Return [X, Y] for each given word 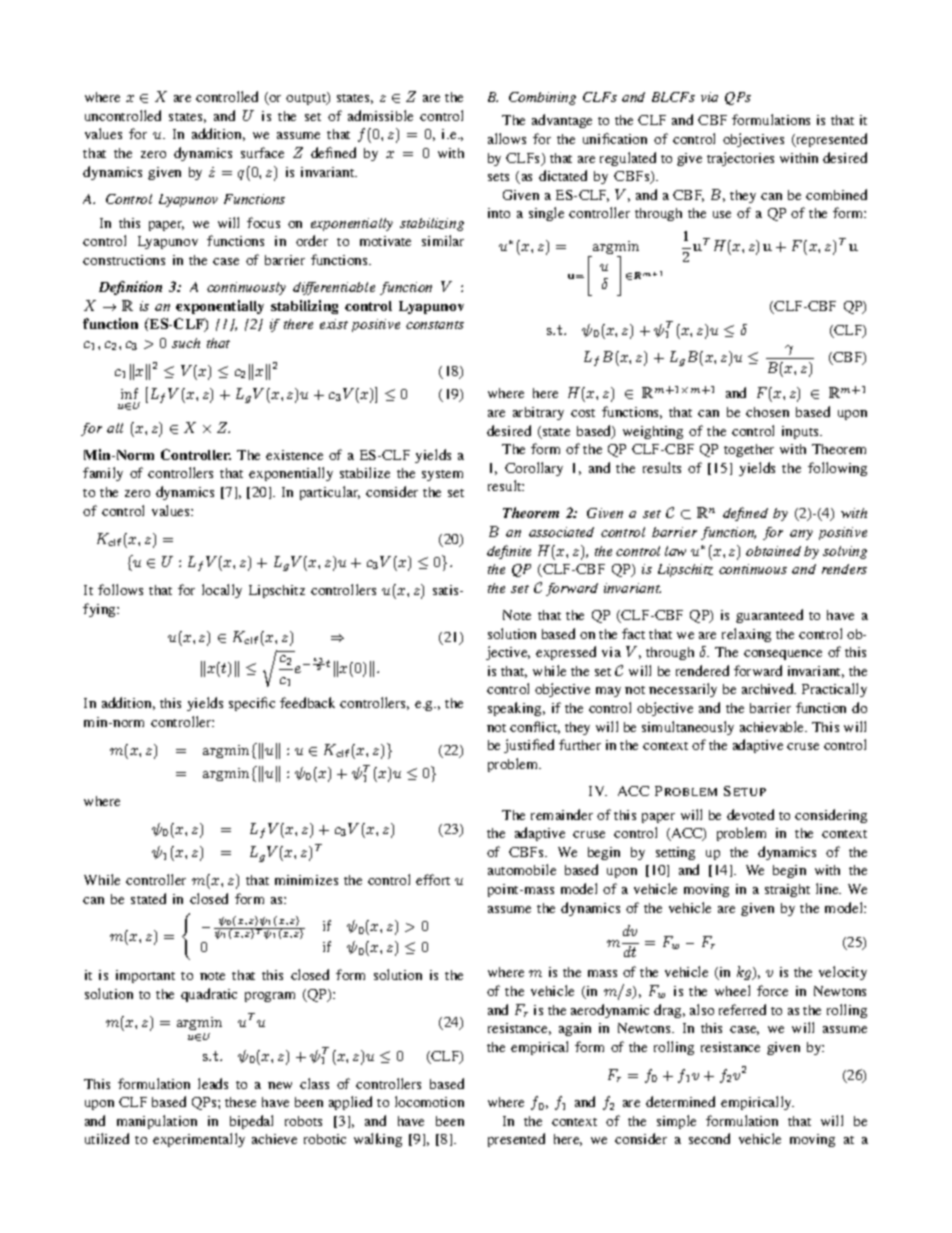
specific [252, 704]
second [709, 1138]
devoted [750, 814]
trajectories [740, 159]
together [749, 450]
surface [262, 152]
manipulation [157, 1122]
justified [529, 746]
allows [507, 138]
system [442, 475]
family [103, 474]
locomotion [429, 1101]
